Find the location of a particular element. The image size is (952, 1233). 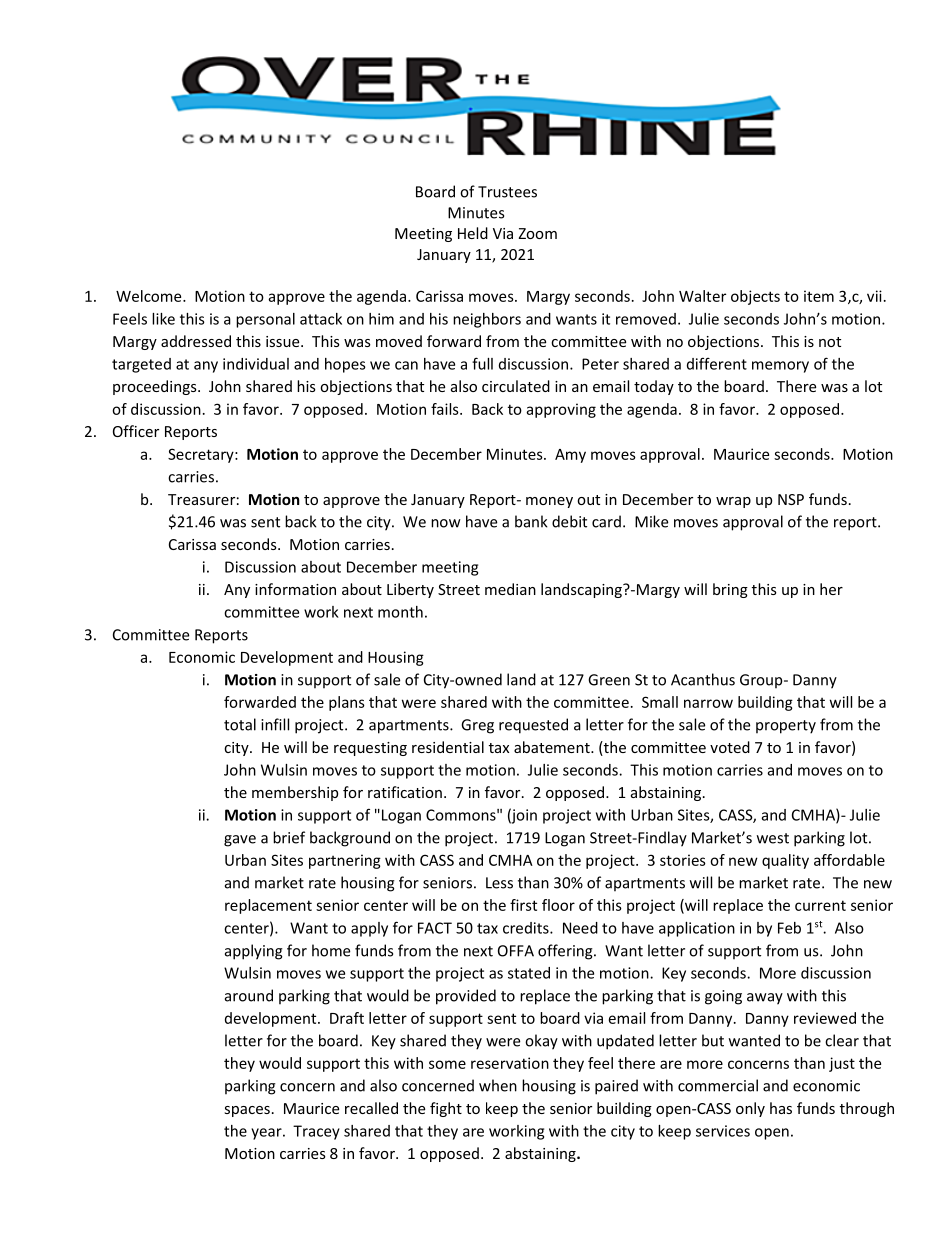

gave is located at coordinates (240, 841).
